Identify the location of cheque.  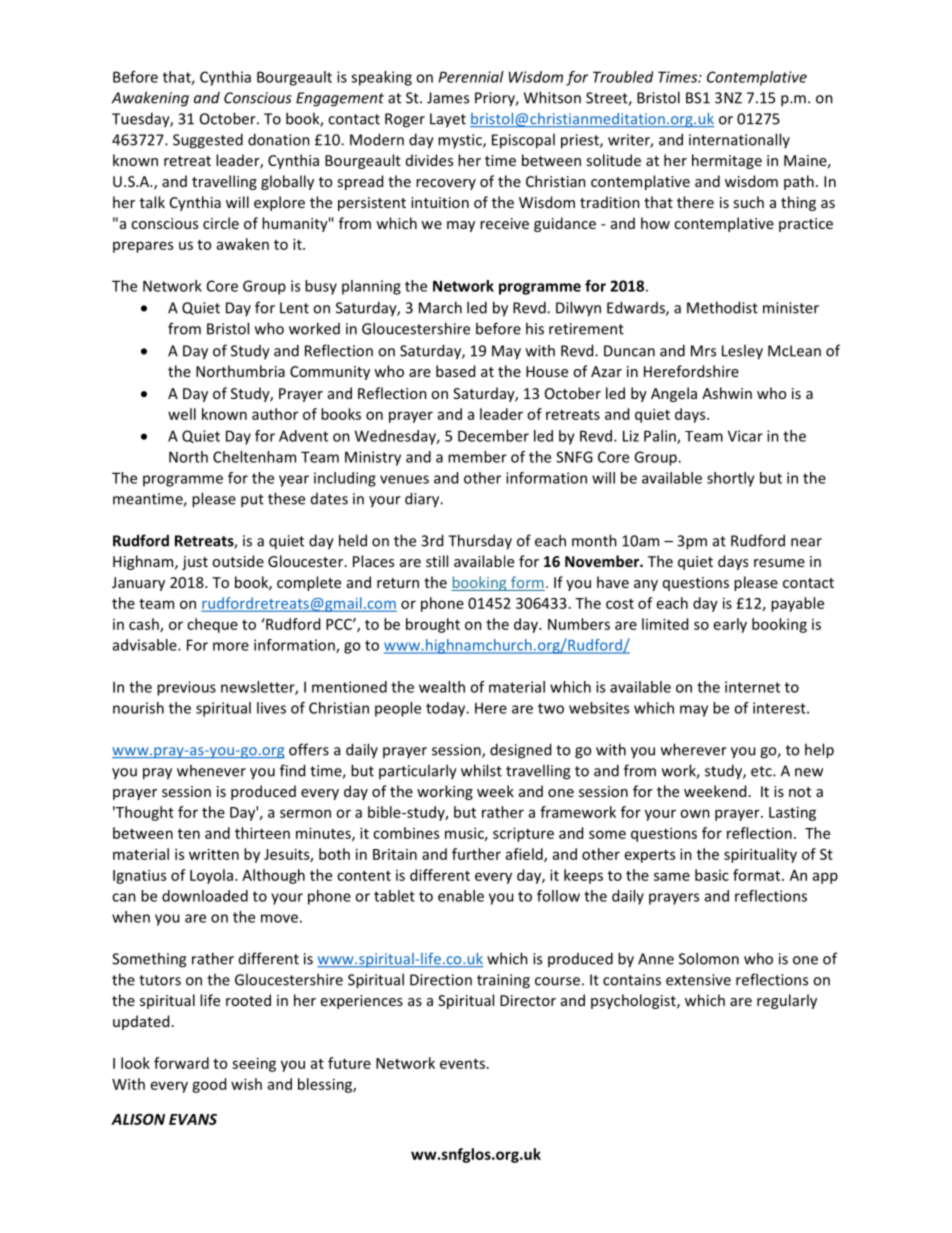
(212, 625).
